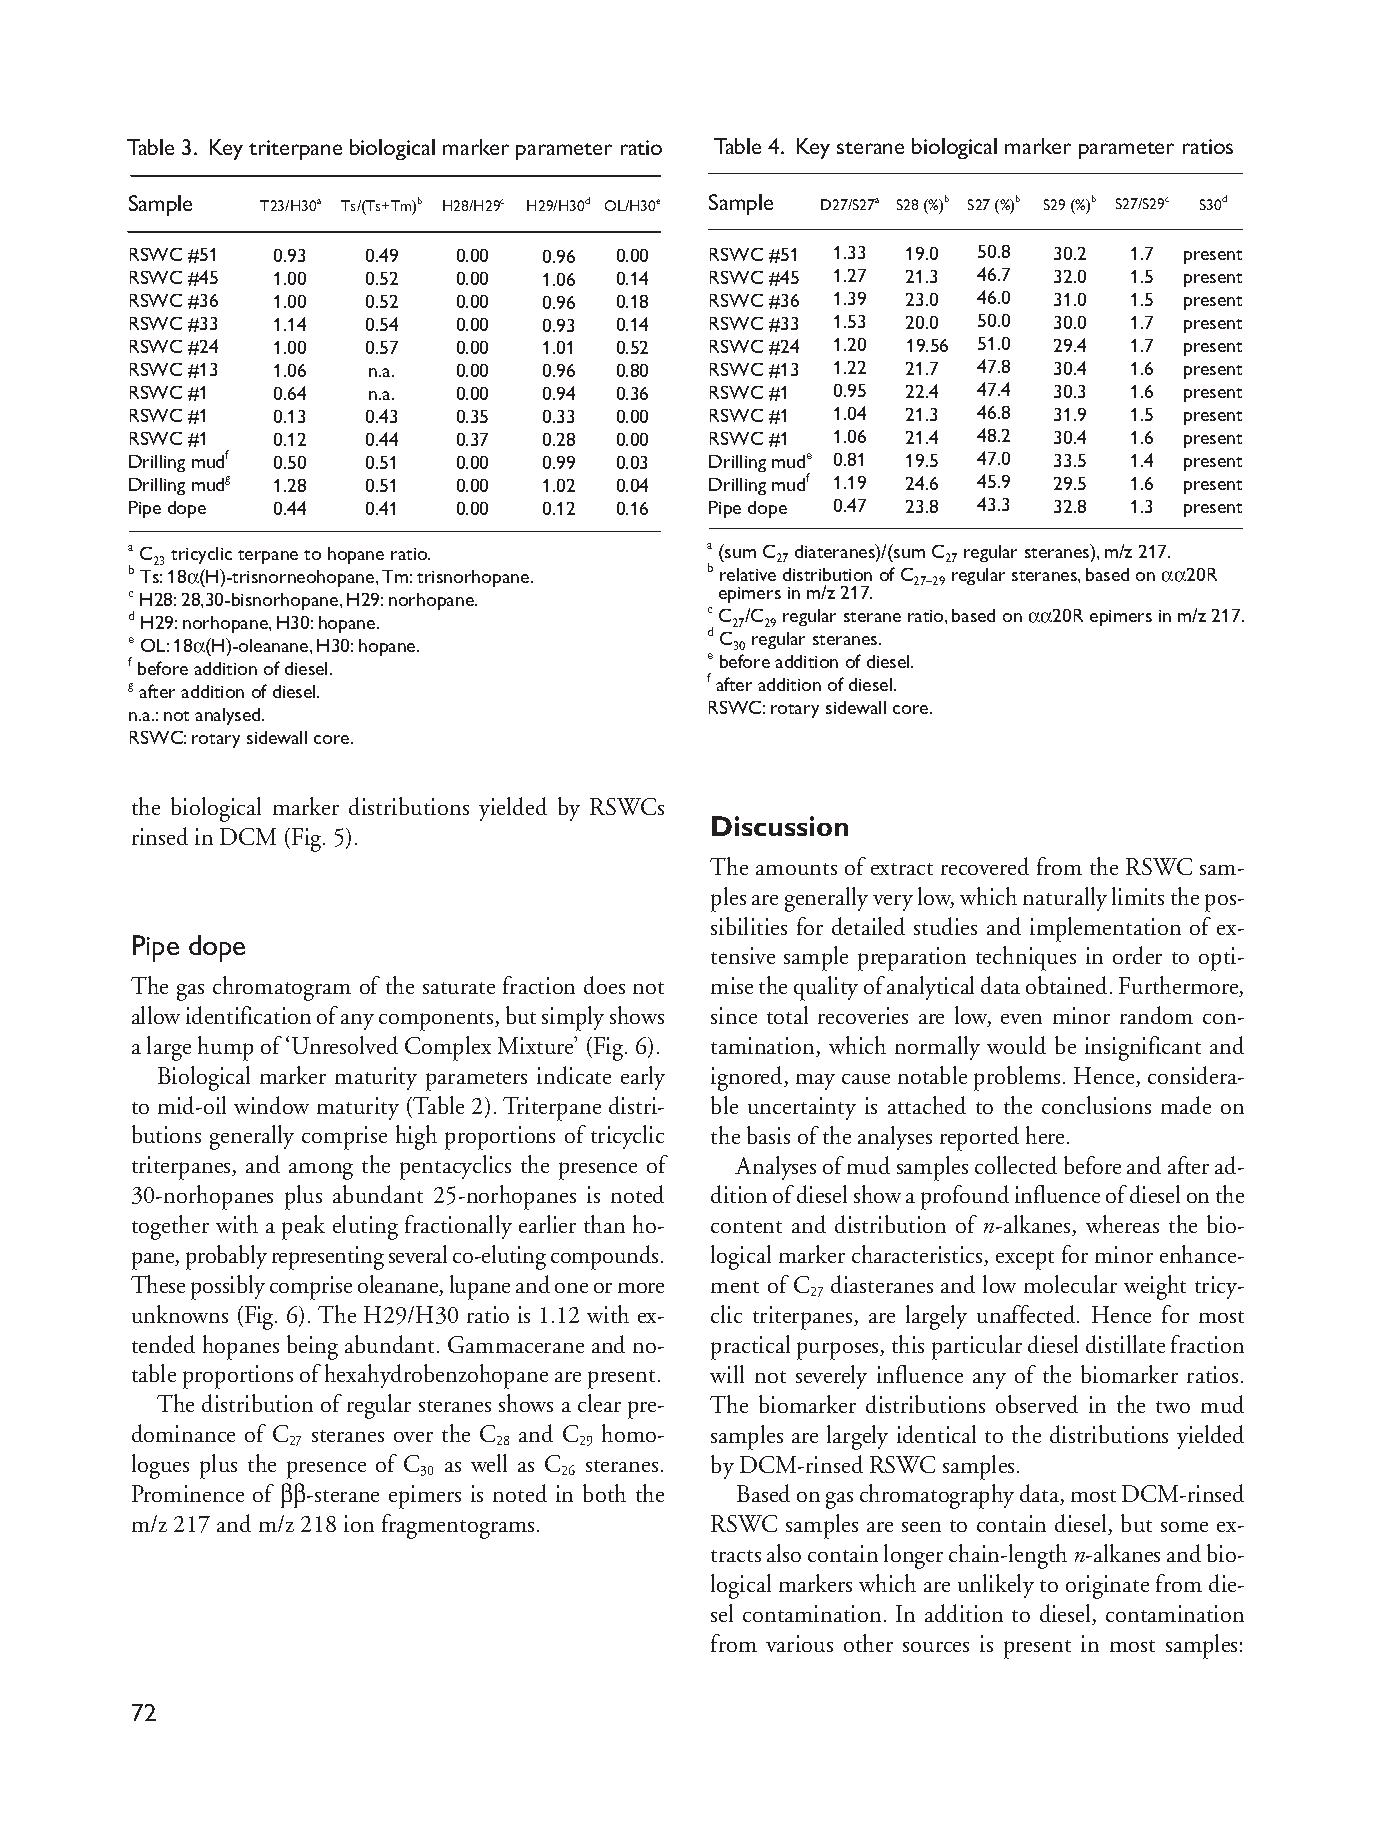 This image has height=1826, width=1376. I want to click on early, so click(643, 1078).
